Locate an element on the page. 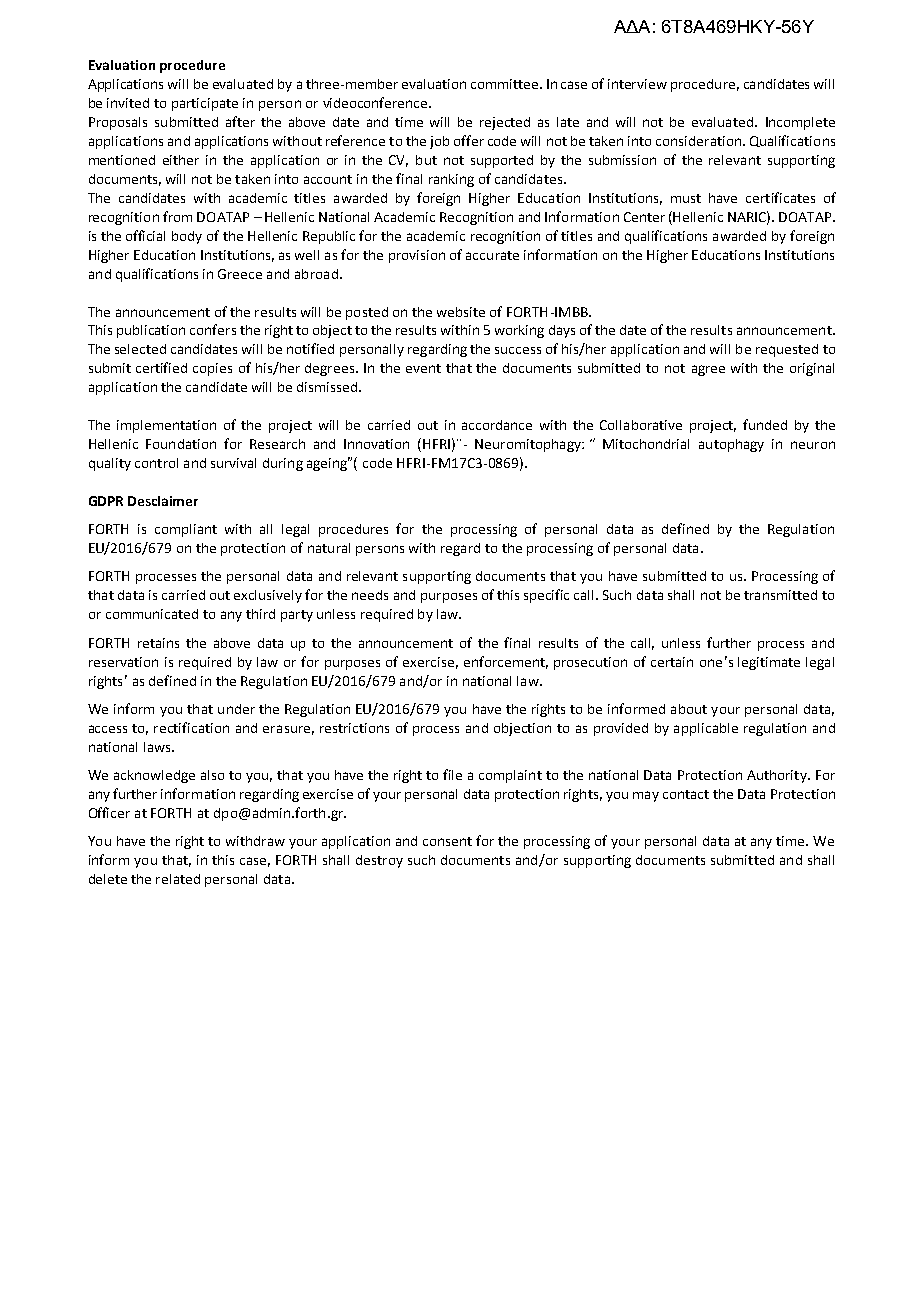 Image resolution: width=924 pixels, height=1308 pixels. delete is located at coordinates (108, 879).
